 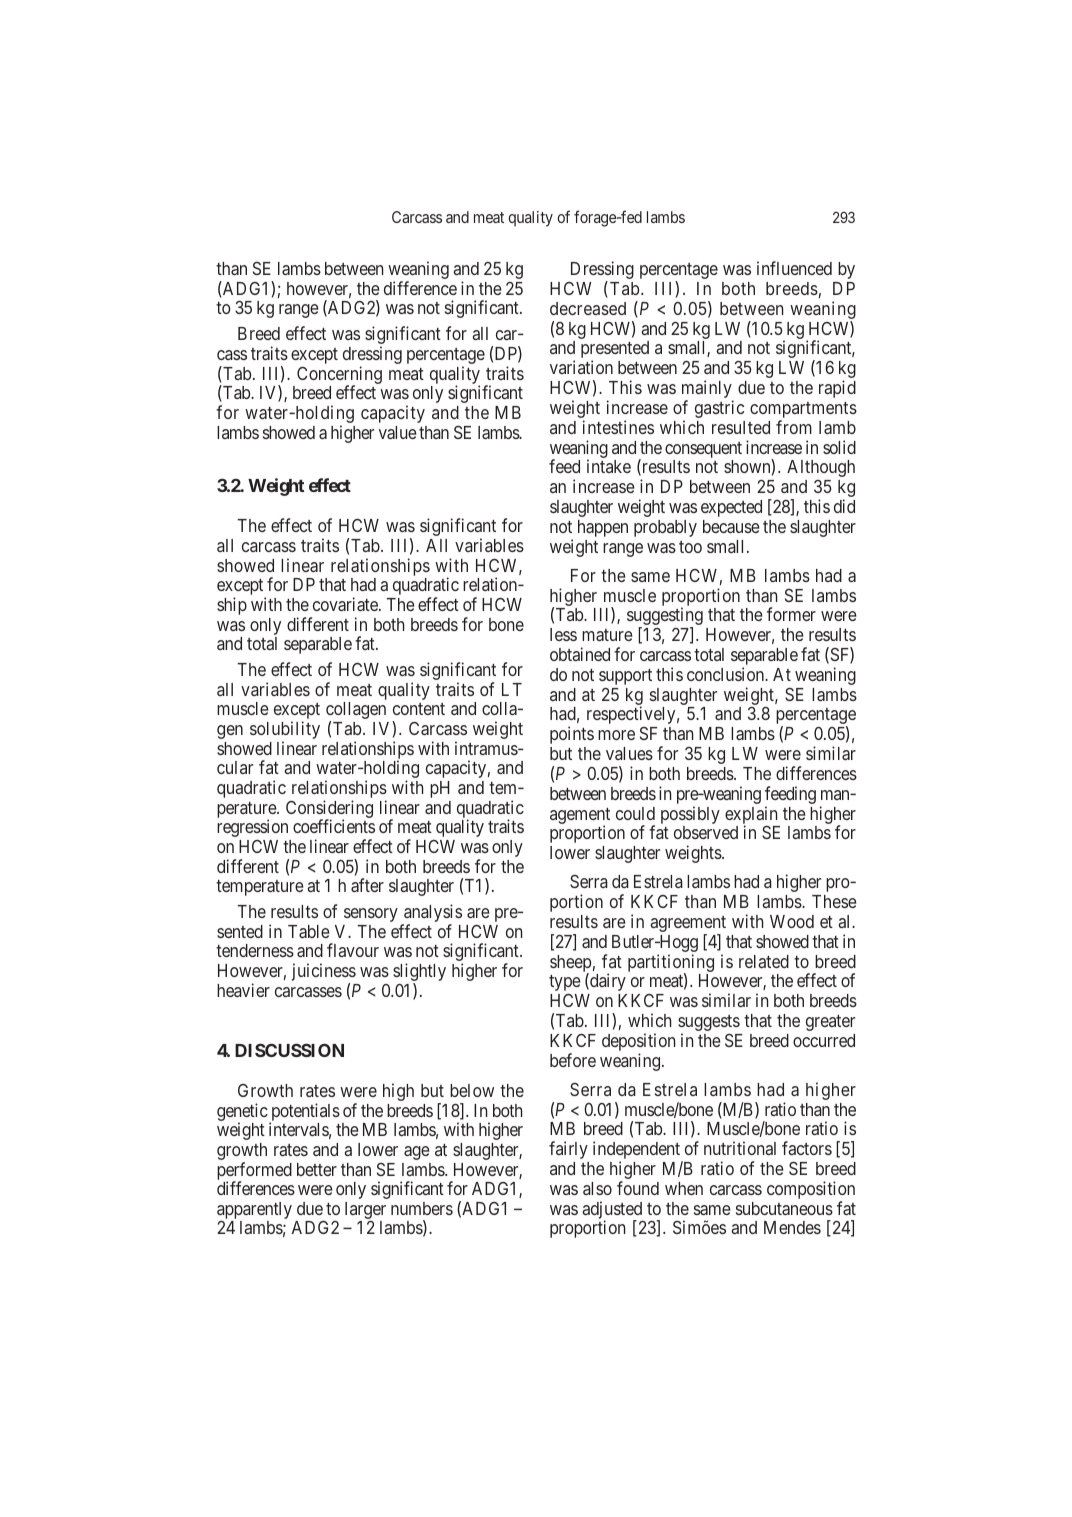 I want to click on decreased, so click(x=588, y=308).
